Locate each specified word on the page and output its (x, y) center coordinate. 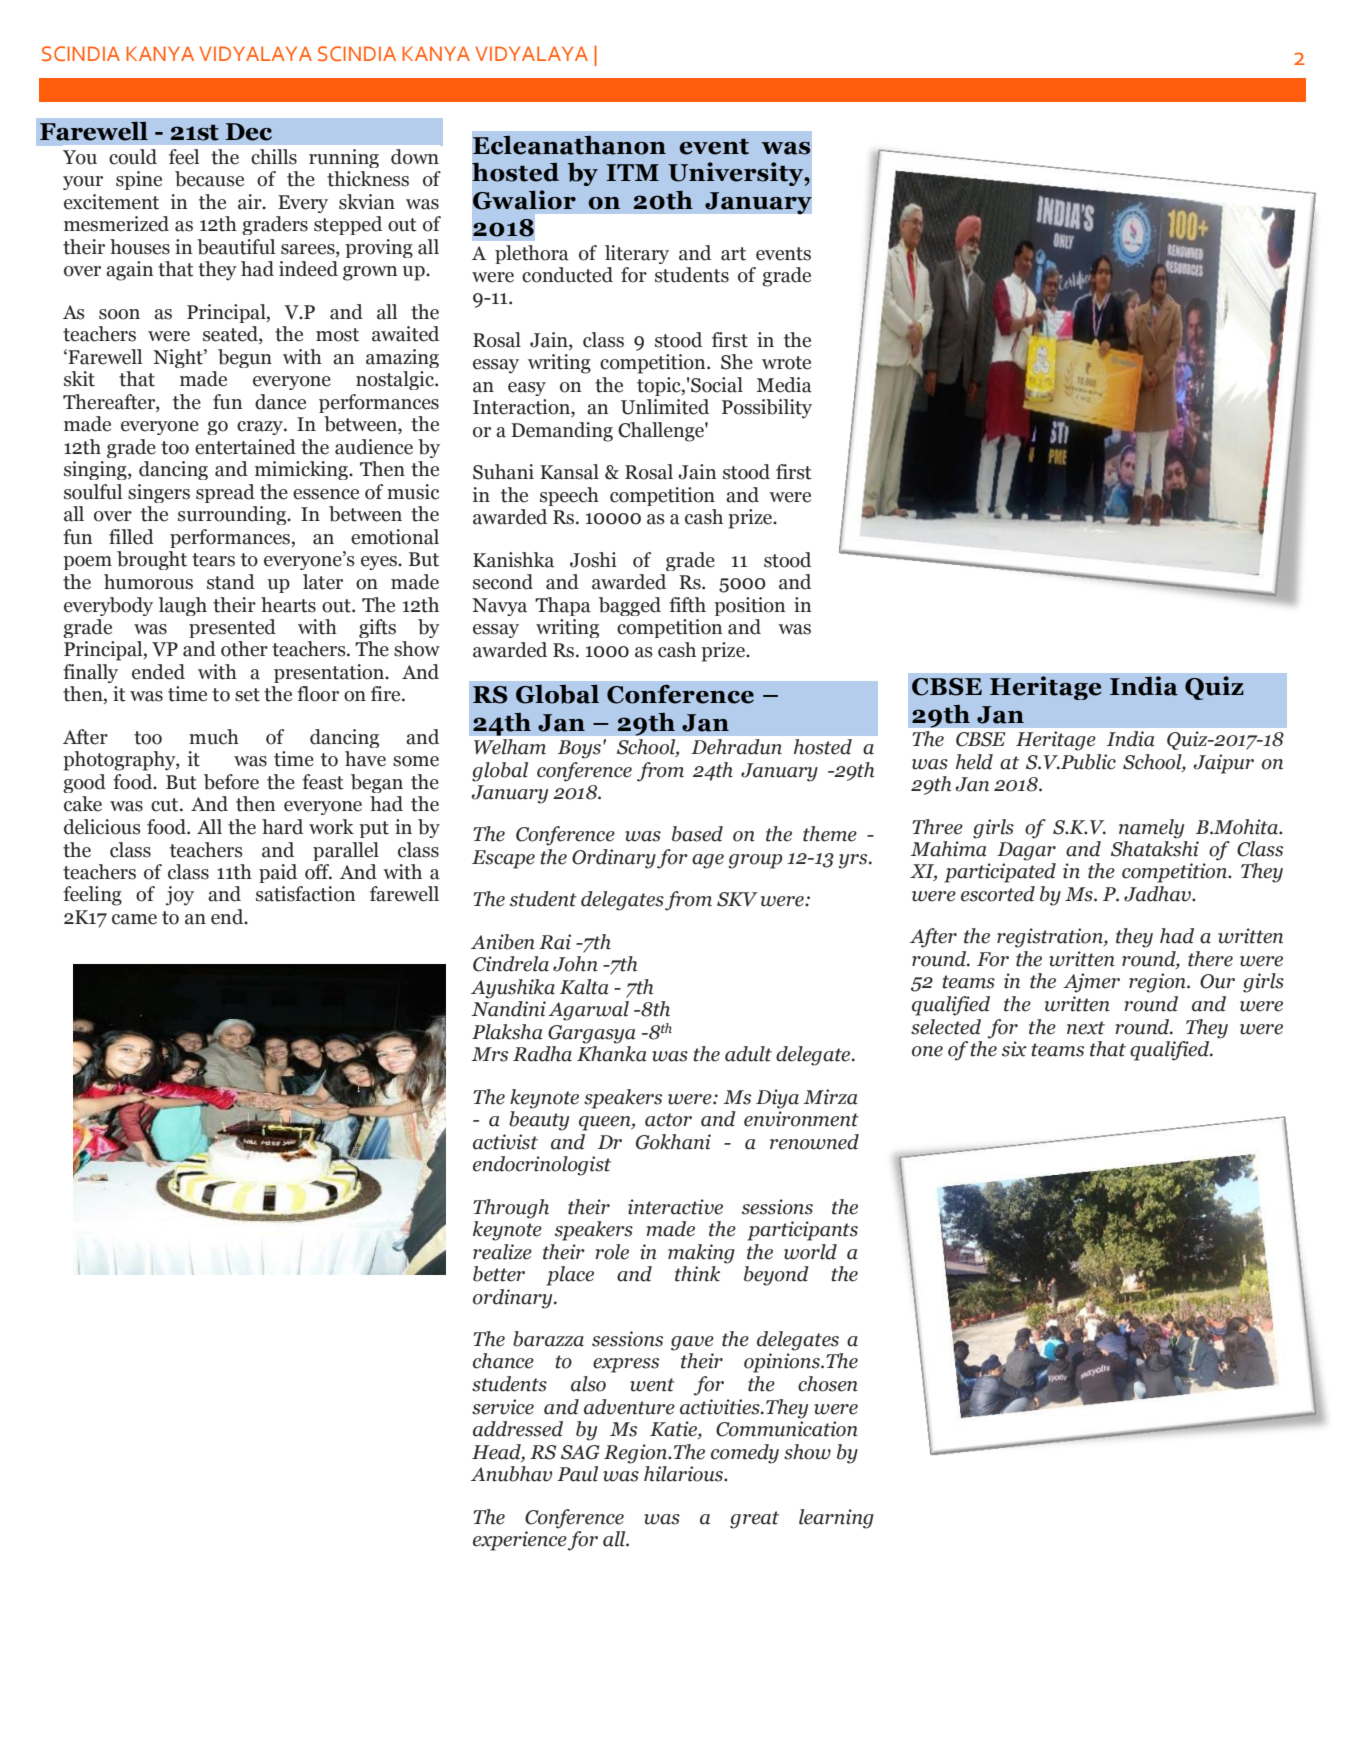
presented (232, 628)
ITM (632, 172)
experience (520, 1541)
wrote (786, 363)
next (1086, 1028)
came (134, 919)
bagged (630, 606)
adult (748, 1054)
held (974, 762)
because (209, 179)
